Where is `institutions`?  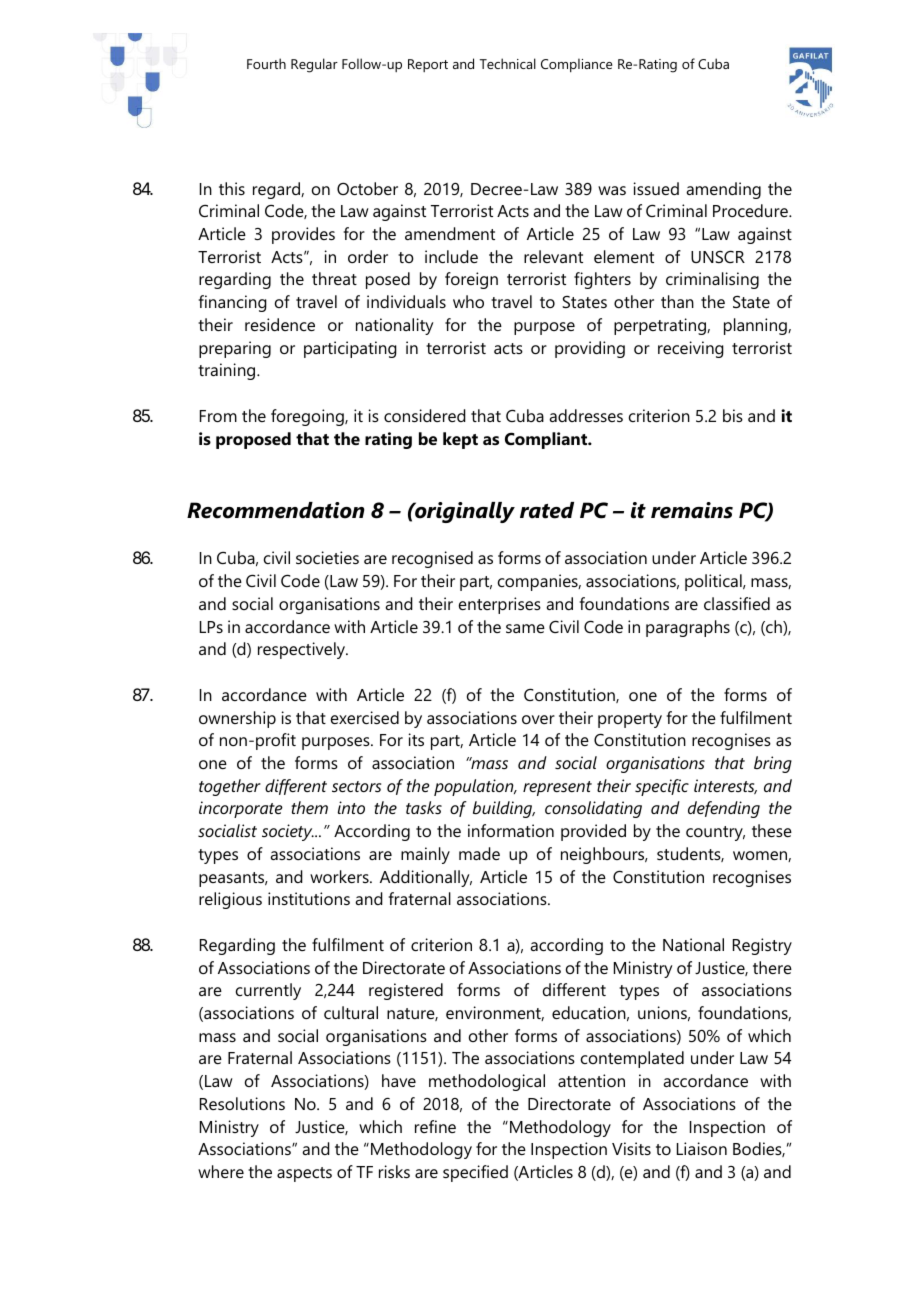 institutions is located at coordinates (309, 898).
